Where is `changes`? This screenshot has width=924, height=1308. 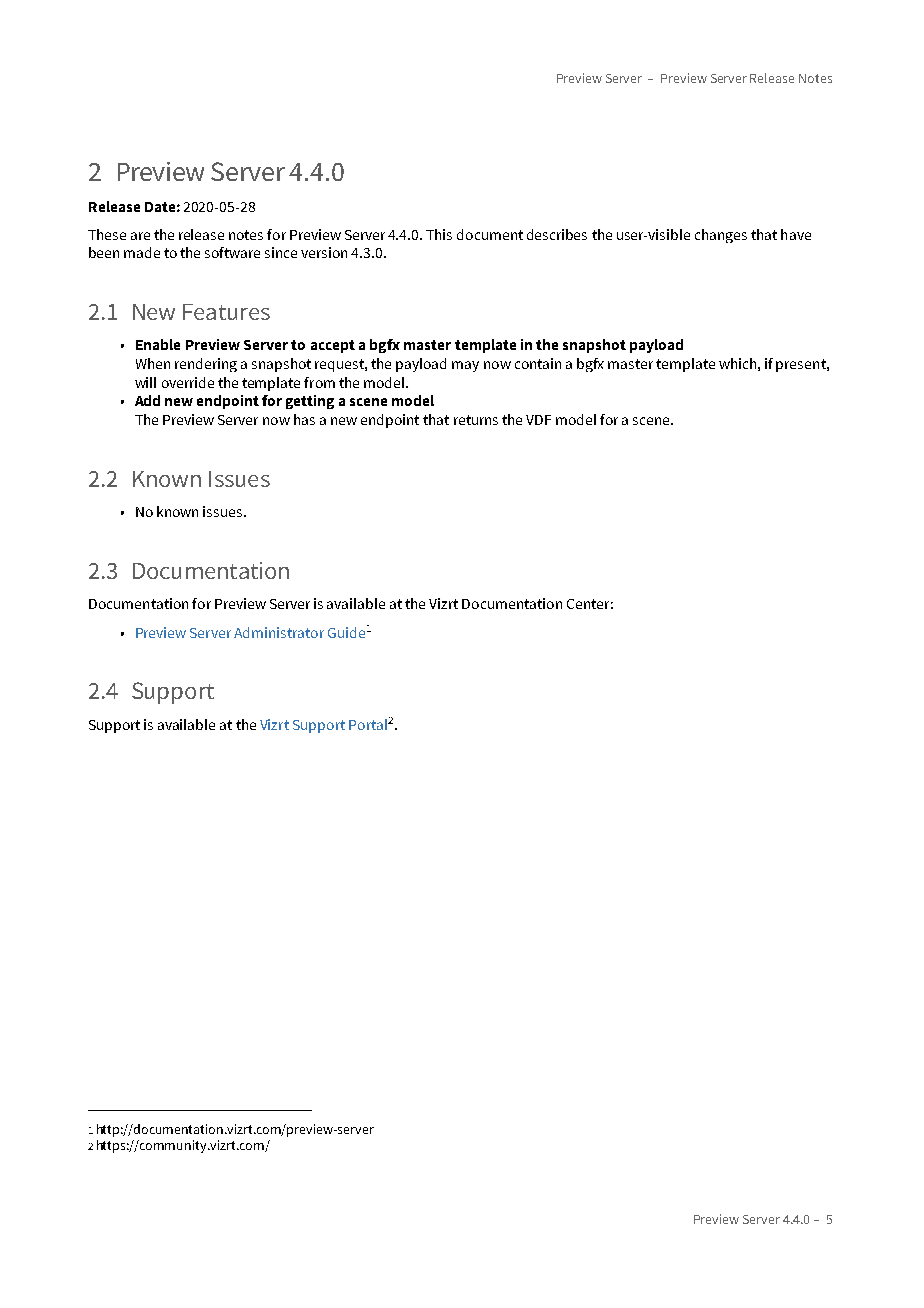 changes is located at coordinates (721, 236).
